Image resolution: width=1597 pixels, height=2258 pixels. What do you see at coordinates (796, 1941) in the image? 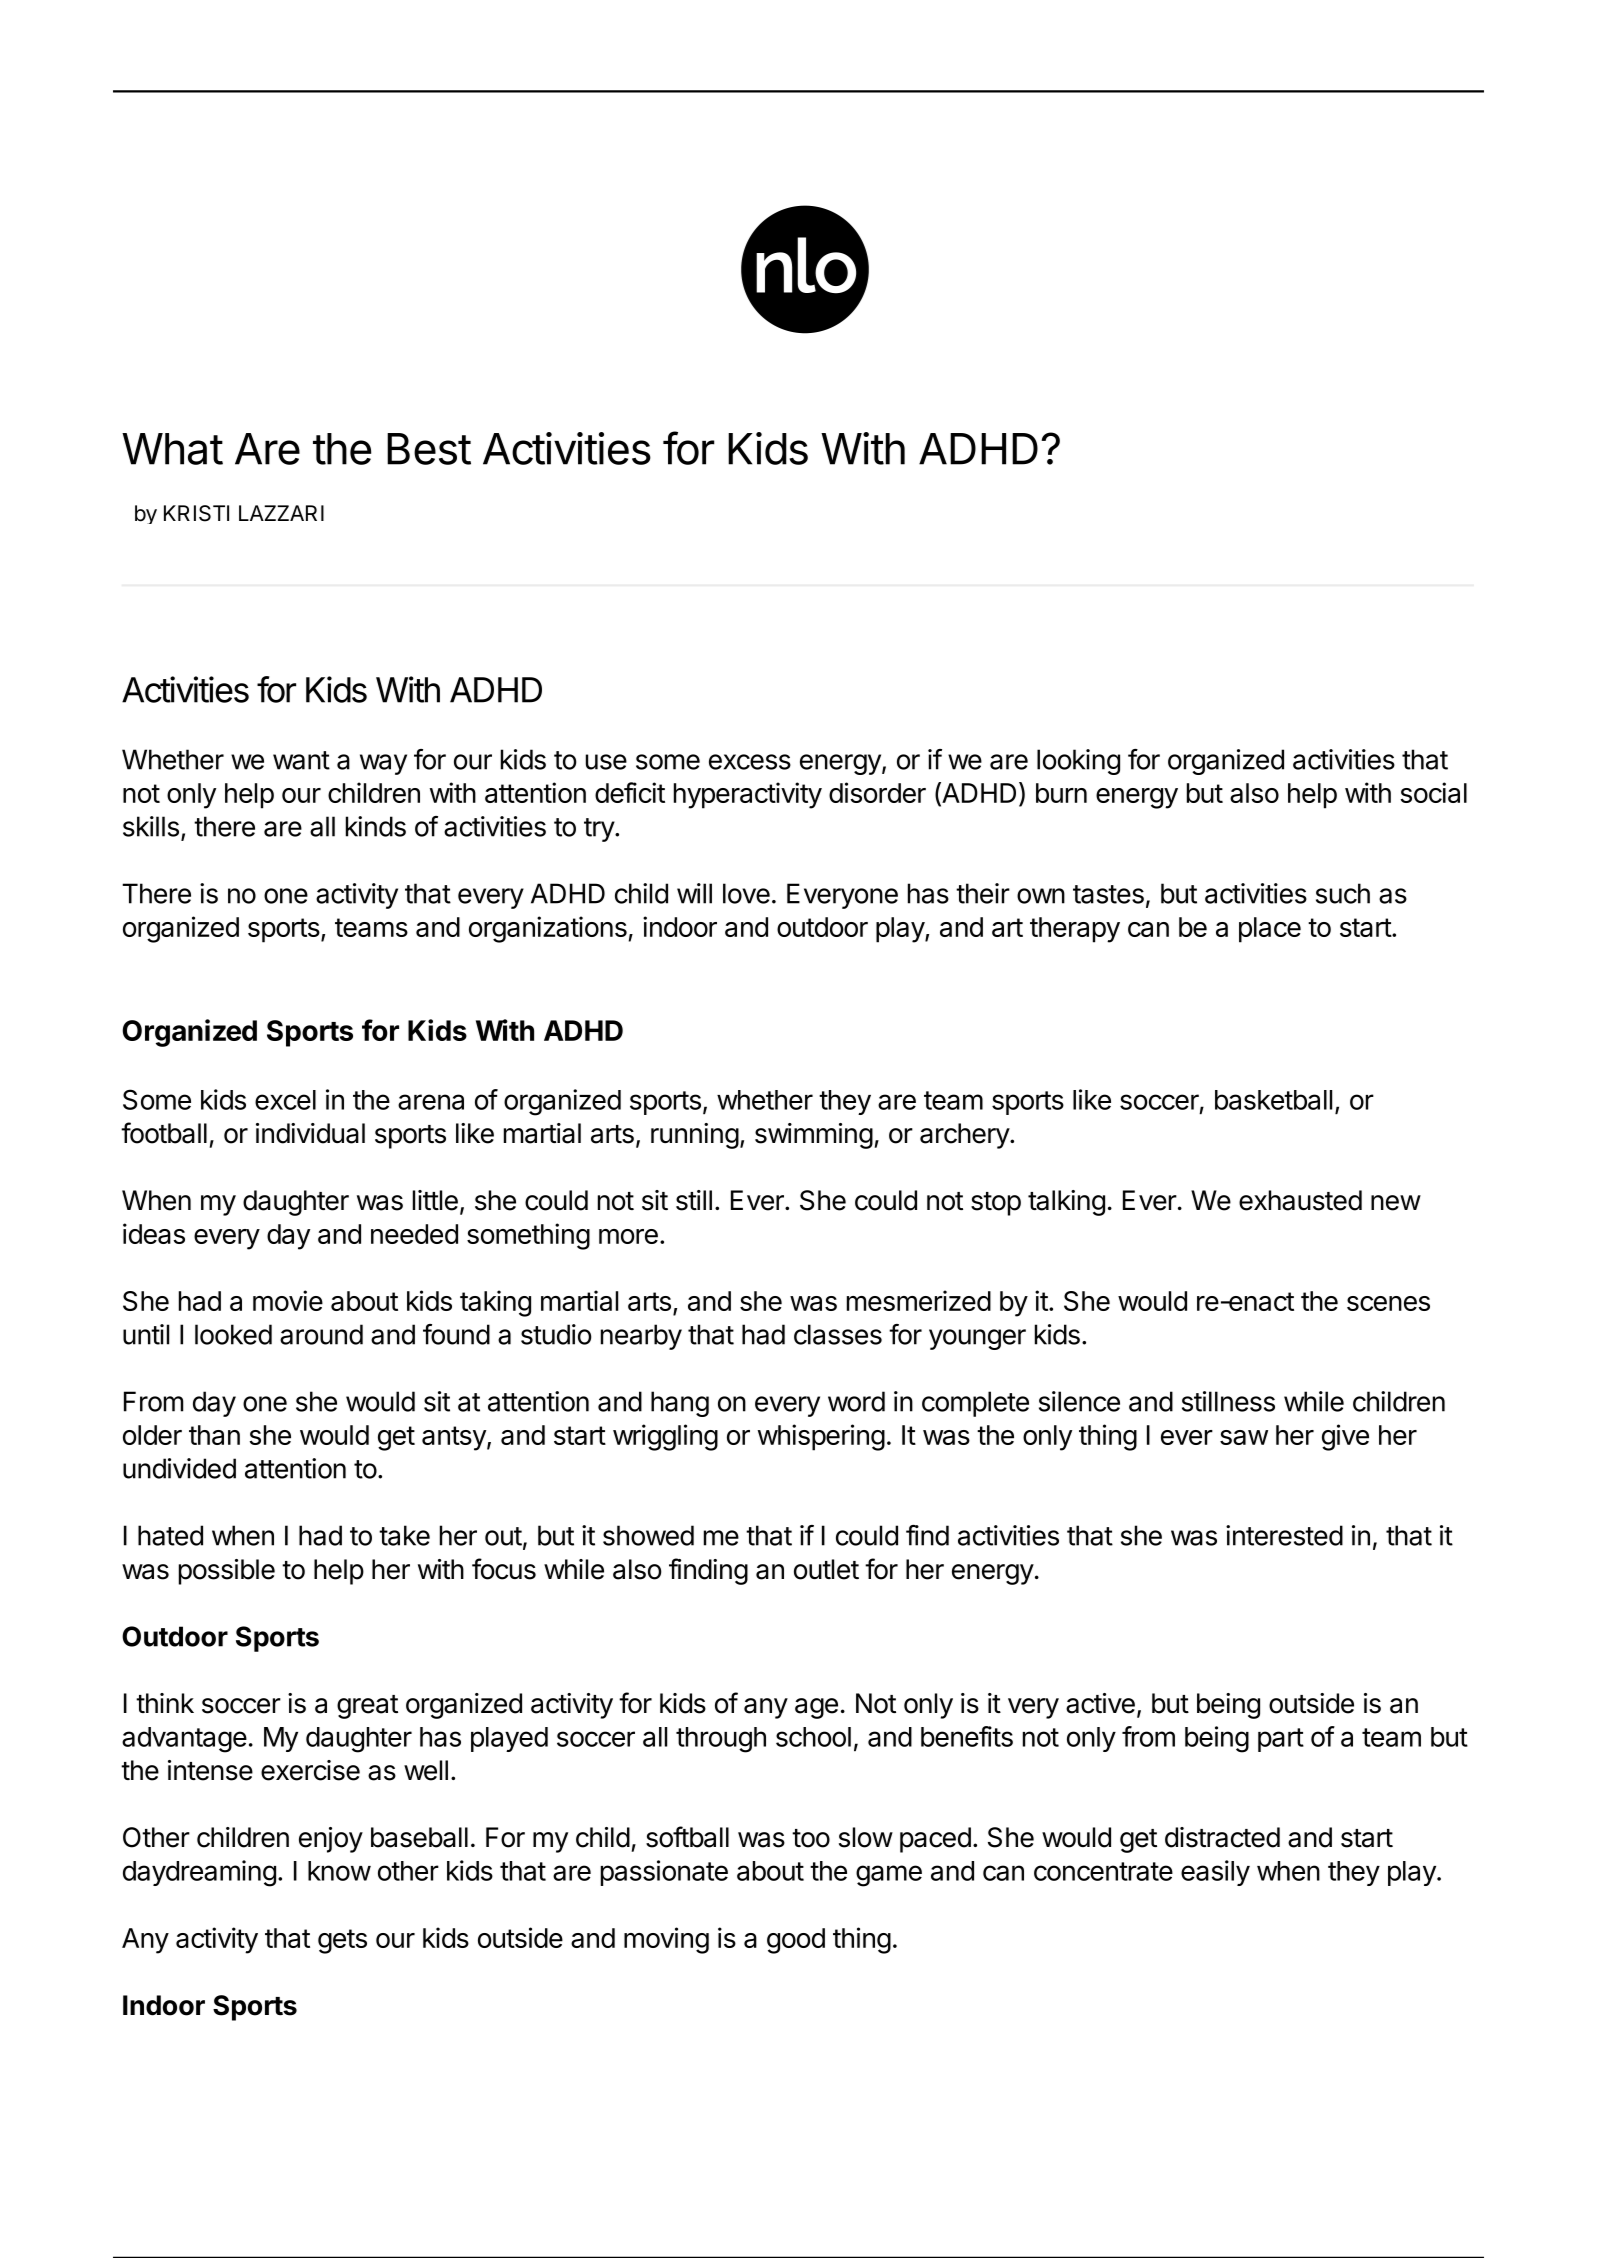
I see `good` at bounding box center [796, 1941].
